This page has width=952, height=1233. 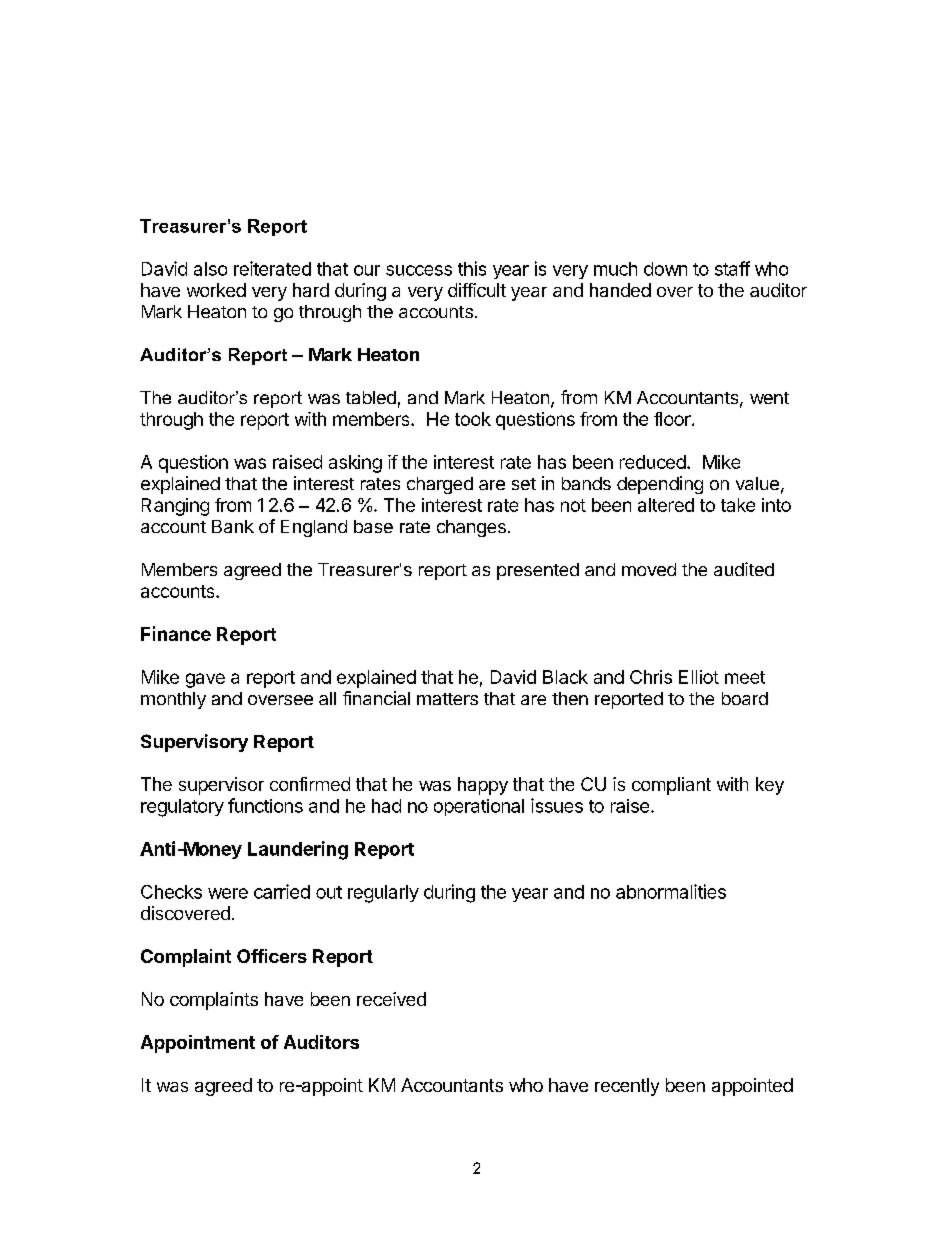 What do you see at coordinates (671, 891) in the page?
I see `abnormalities` at bounding box center [671, 891].
